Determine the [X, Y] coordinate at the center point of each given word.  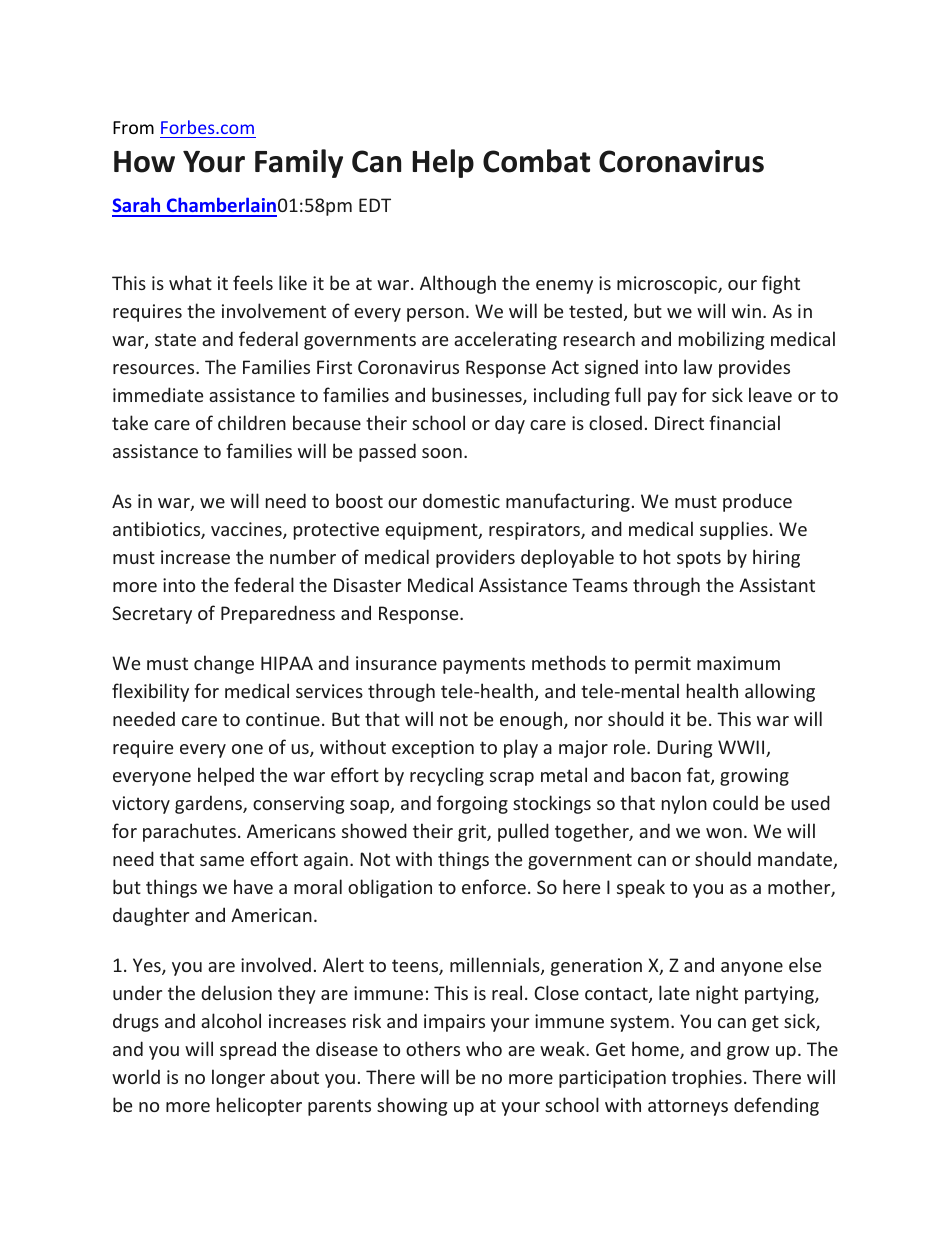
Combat [536, 161]
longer [238, 1078]
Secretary [152, 615]
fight [781, 284]
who [484, 1048]
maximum [738, 663]
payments [484, 665]
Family [299, 163]
